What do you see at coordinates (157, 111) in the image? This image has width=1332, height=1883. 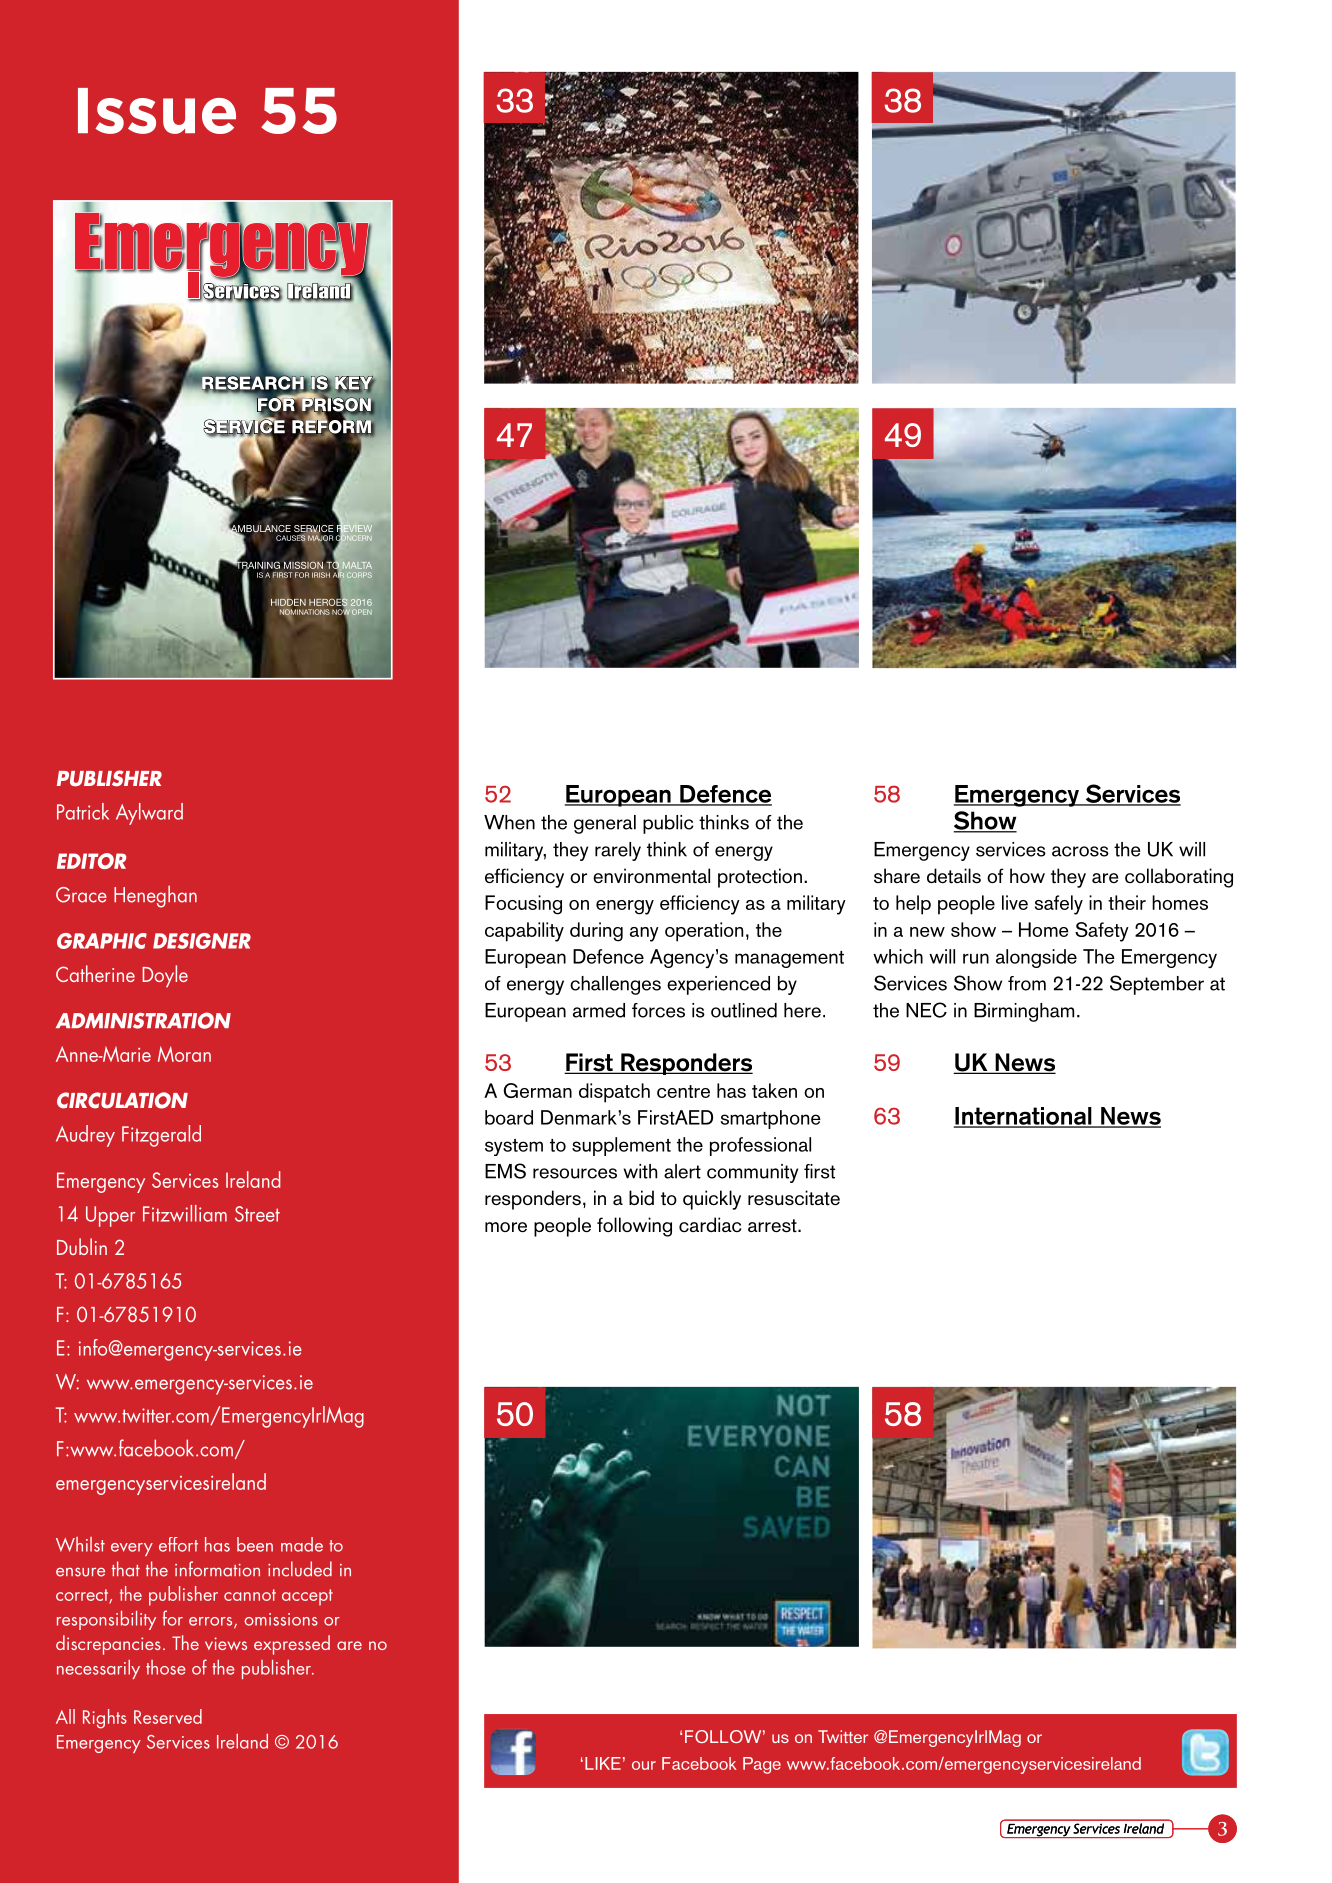 I see `Issue` at bounding box center [157, 111].
